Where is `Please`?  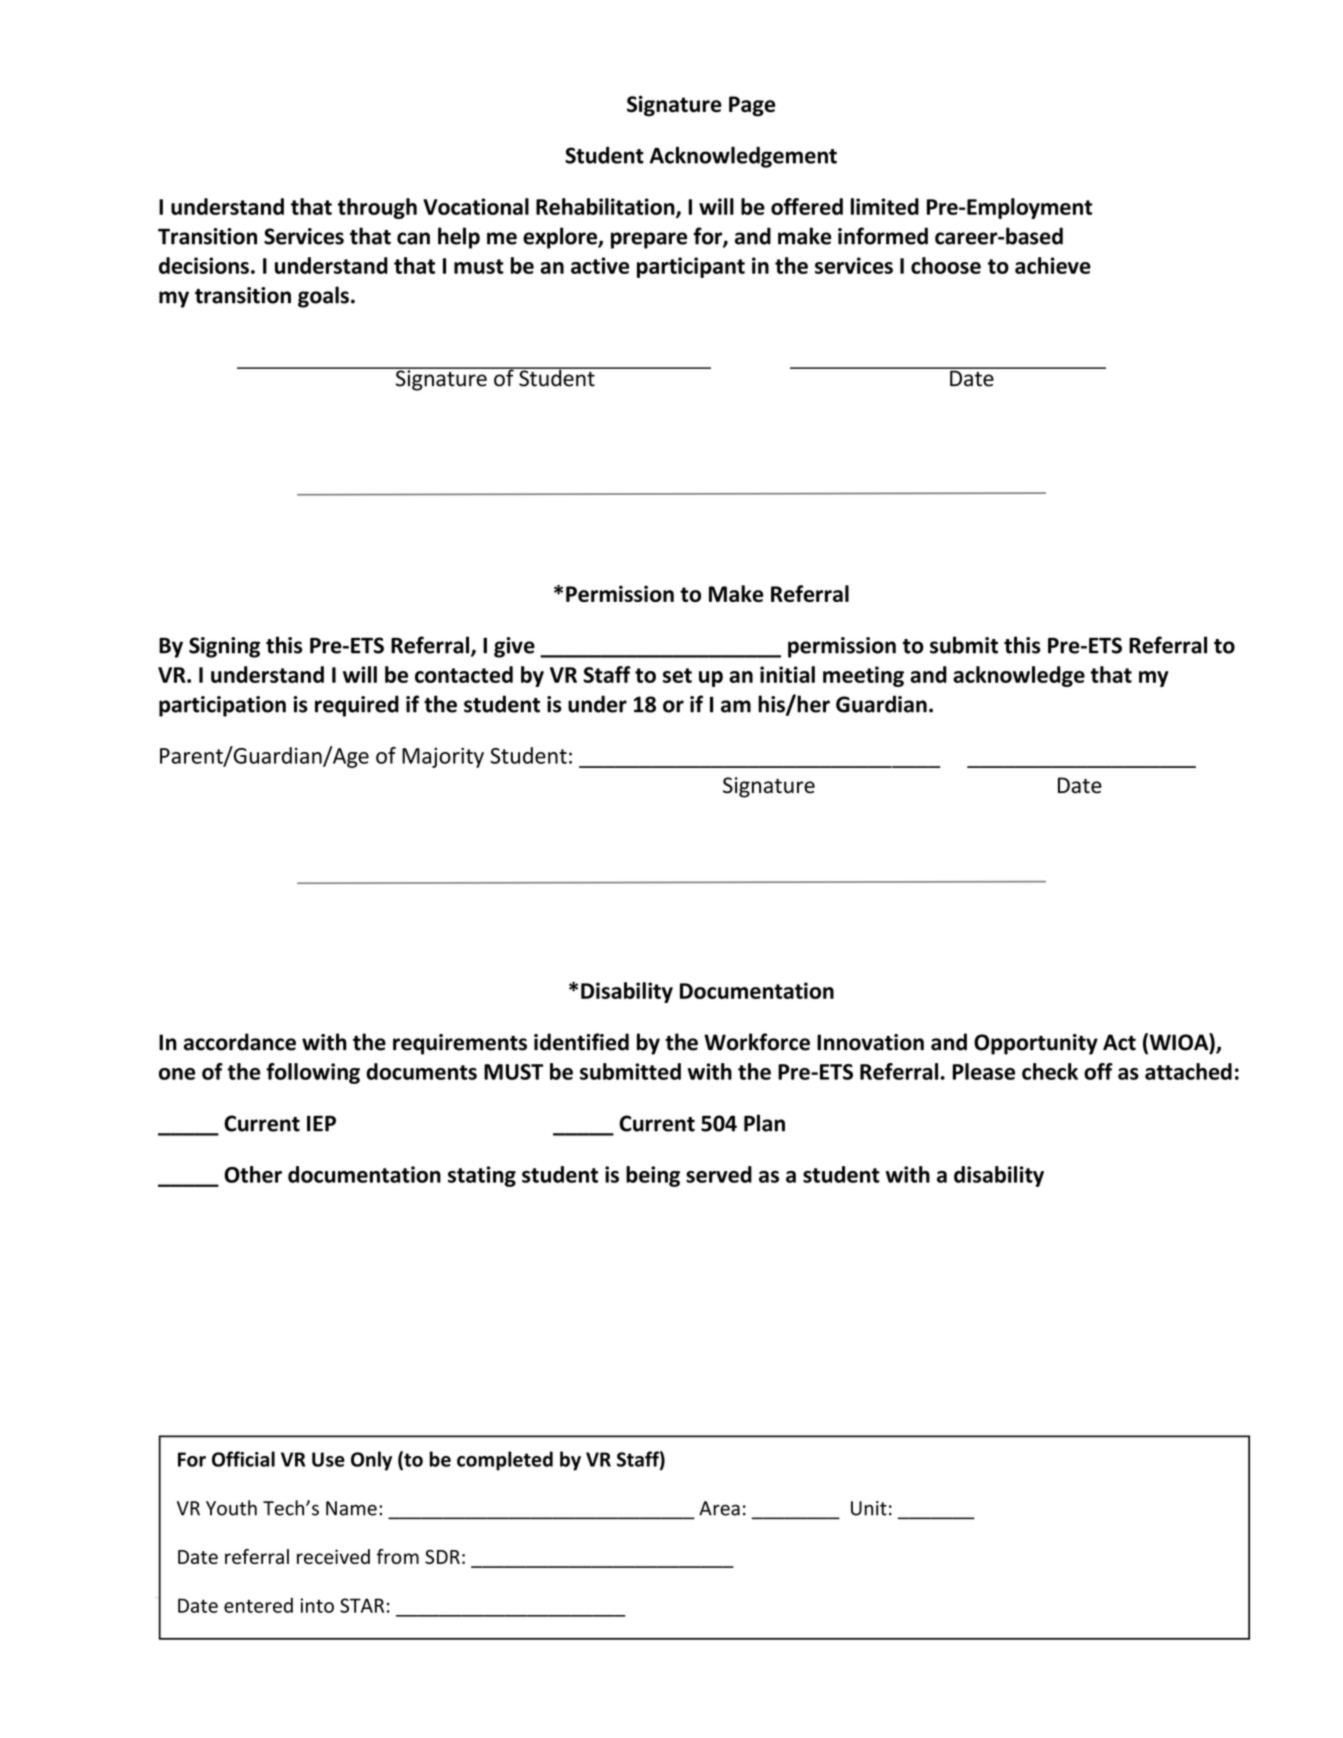 Please is located at coordinates (984, 1071).
